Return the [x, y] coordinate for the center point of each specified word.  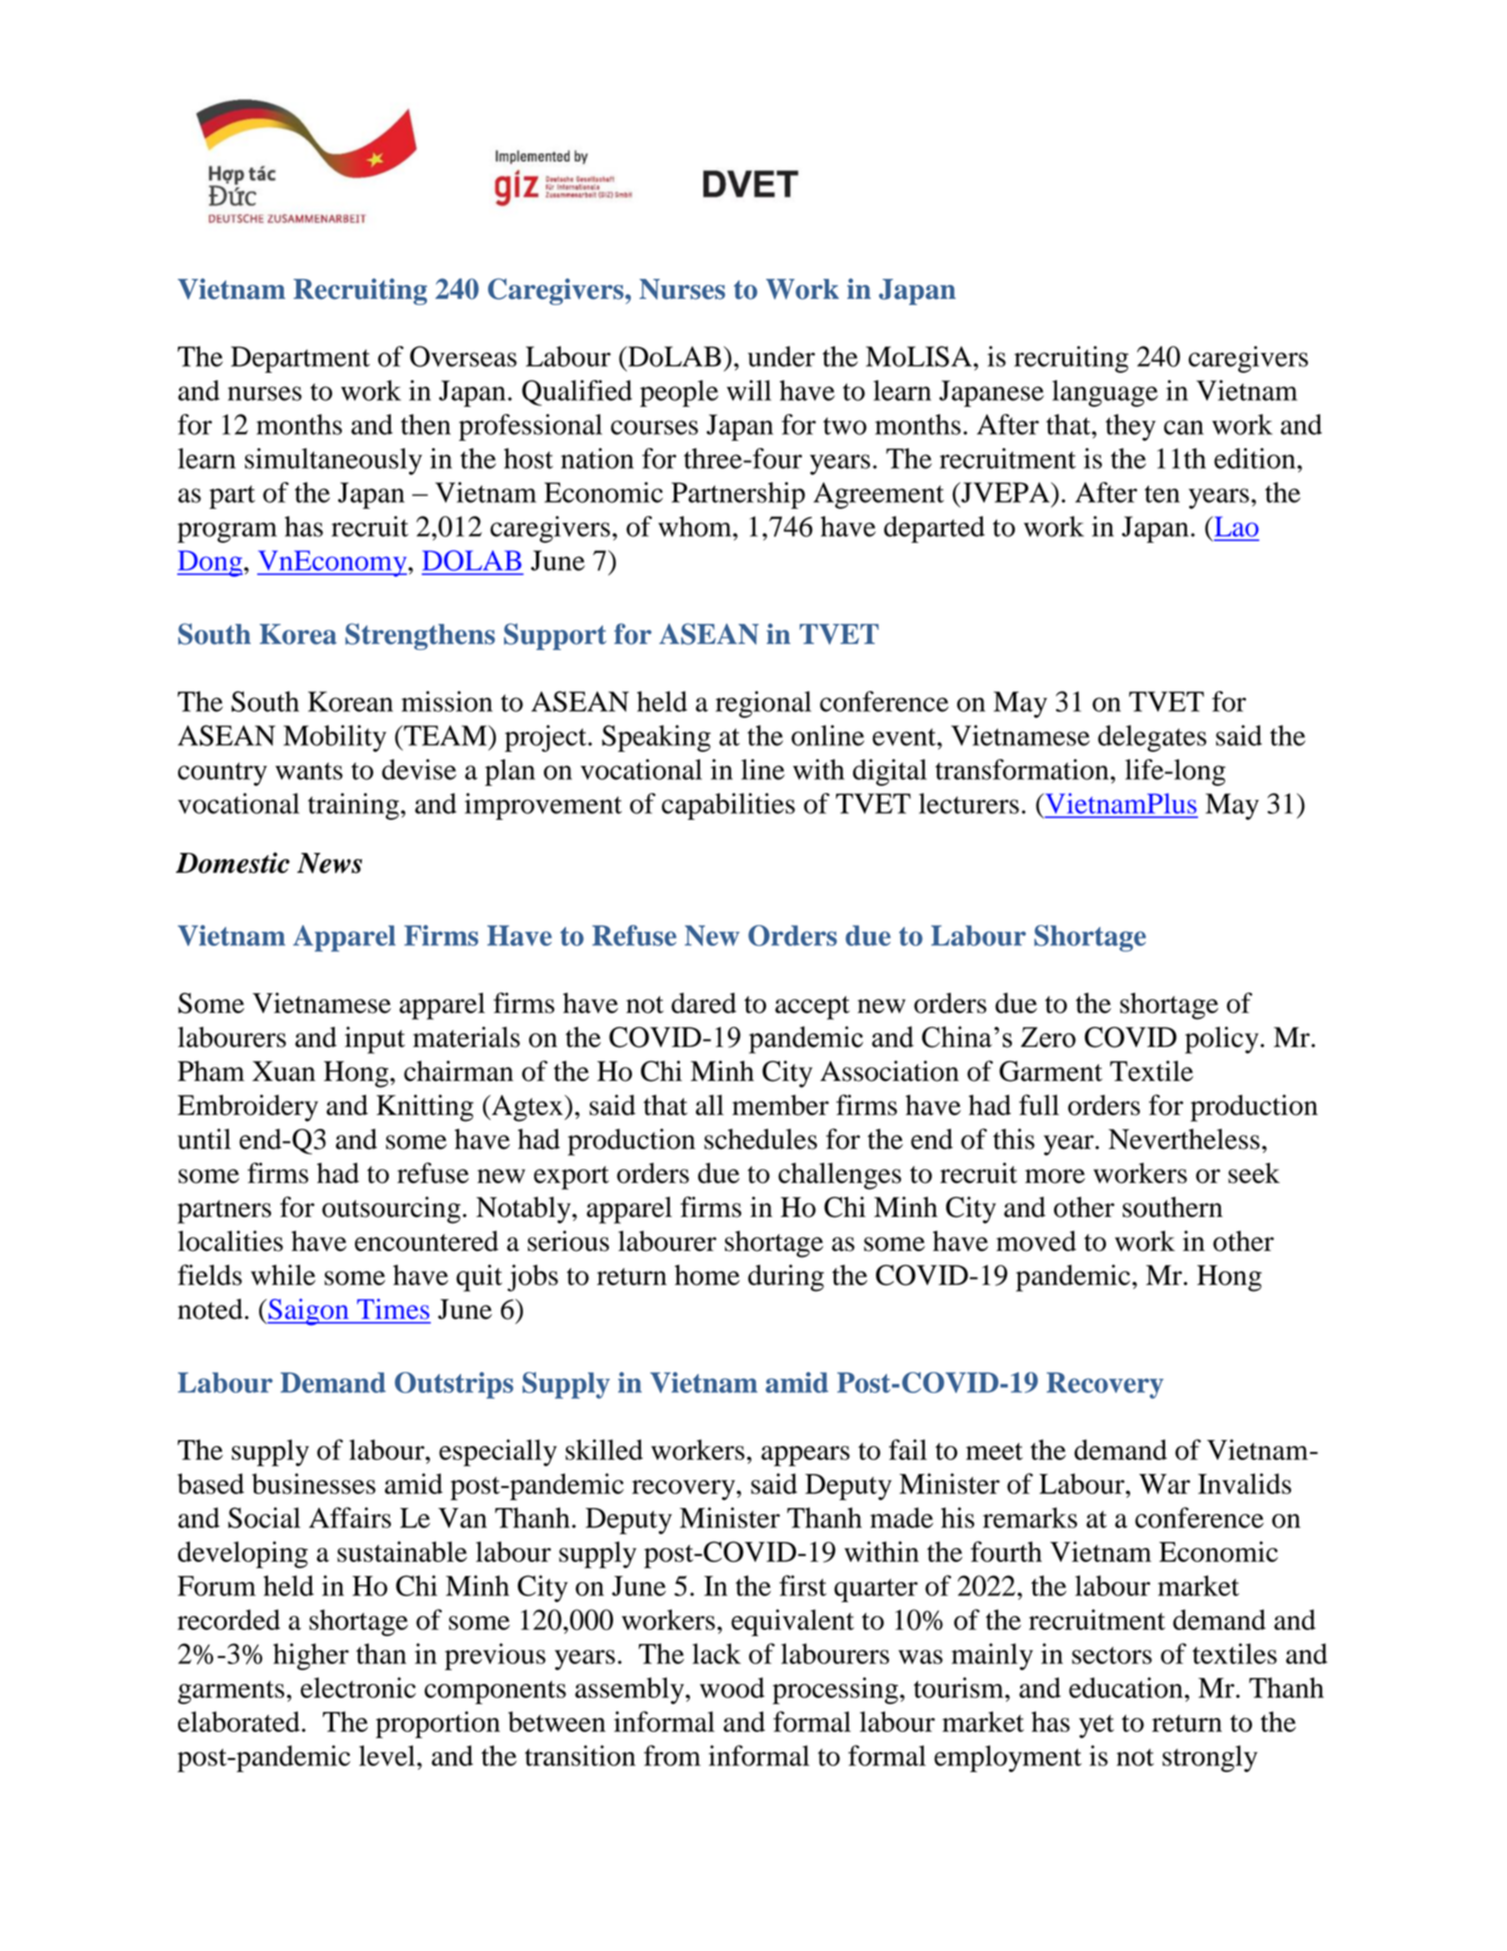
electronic [358, 1687]
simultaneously [333, 461]
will [749, 390]
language [1105, 393]
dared [703, 1003]
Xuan [284, 1071]
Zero [1048, 1037]
